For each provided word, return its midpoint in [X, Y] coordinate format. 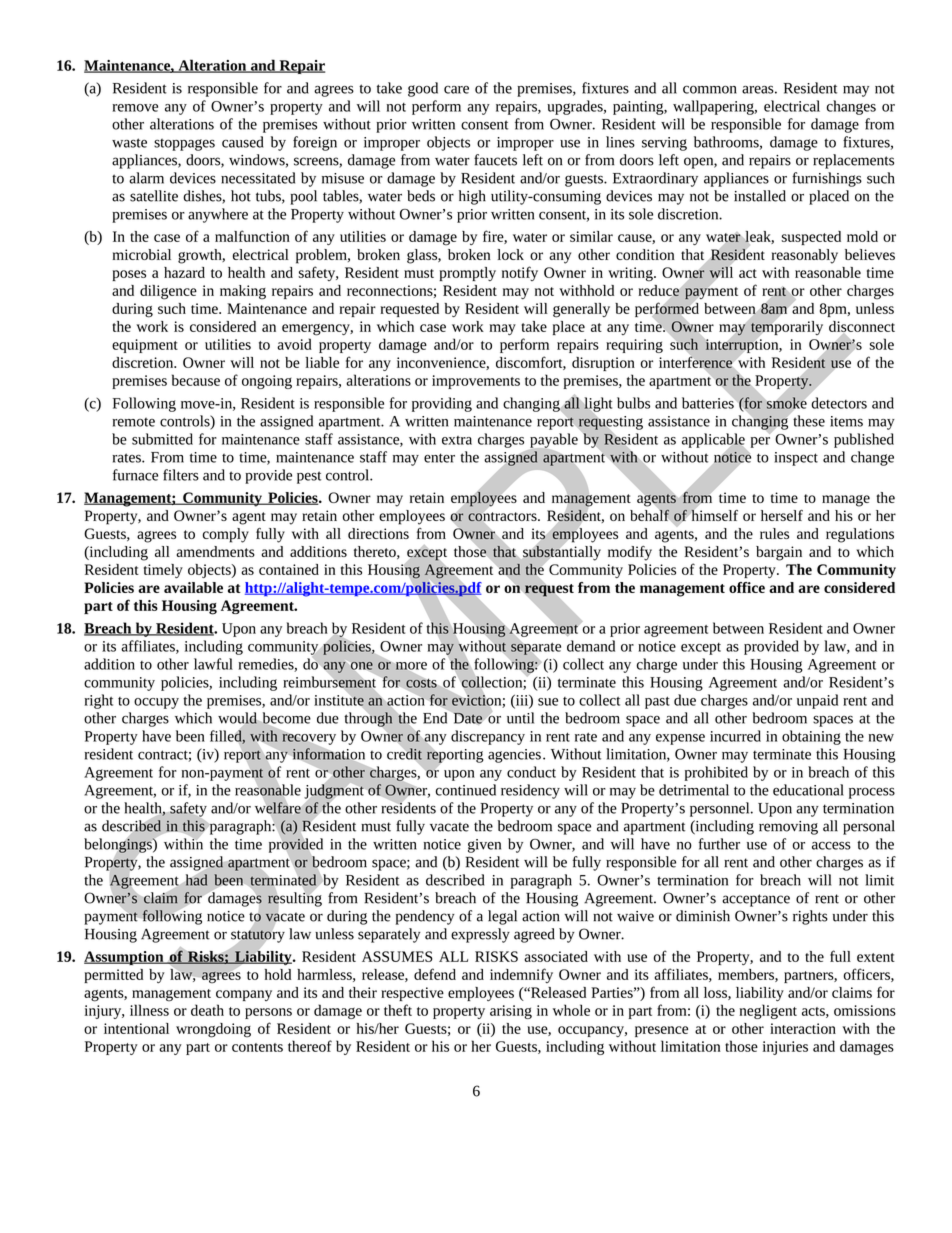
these [809, 421]
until [520, 718]
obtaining [811, 737]
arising [511, 1012]
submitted [162, 439]
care [456, 90]
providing [442, 404]
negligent [768, 1011]
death [207, 1010]
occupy [156, 703]
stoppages [184, 145]
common [710, 89]
